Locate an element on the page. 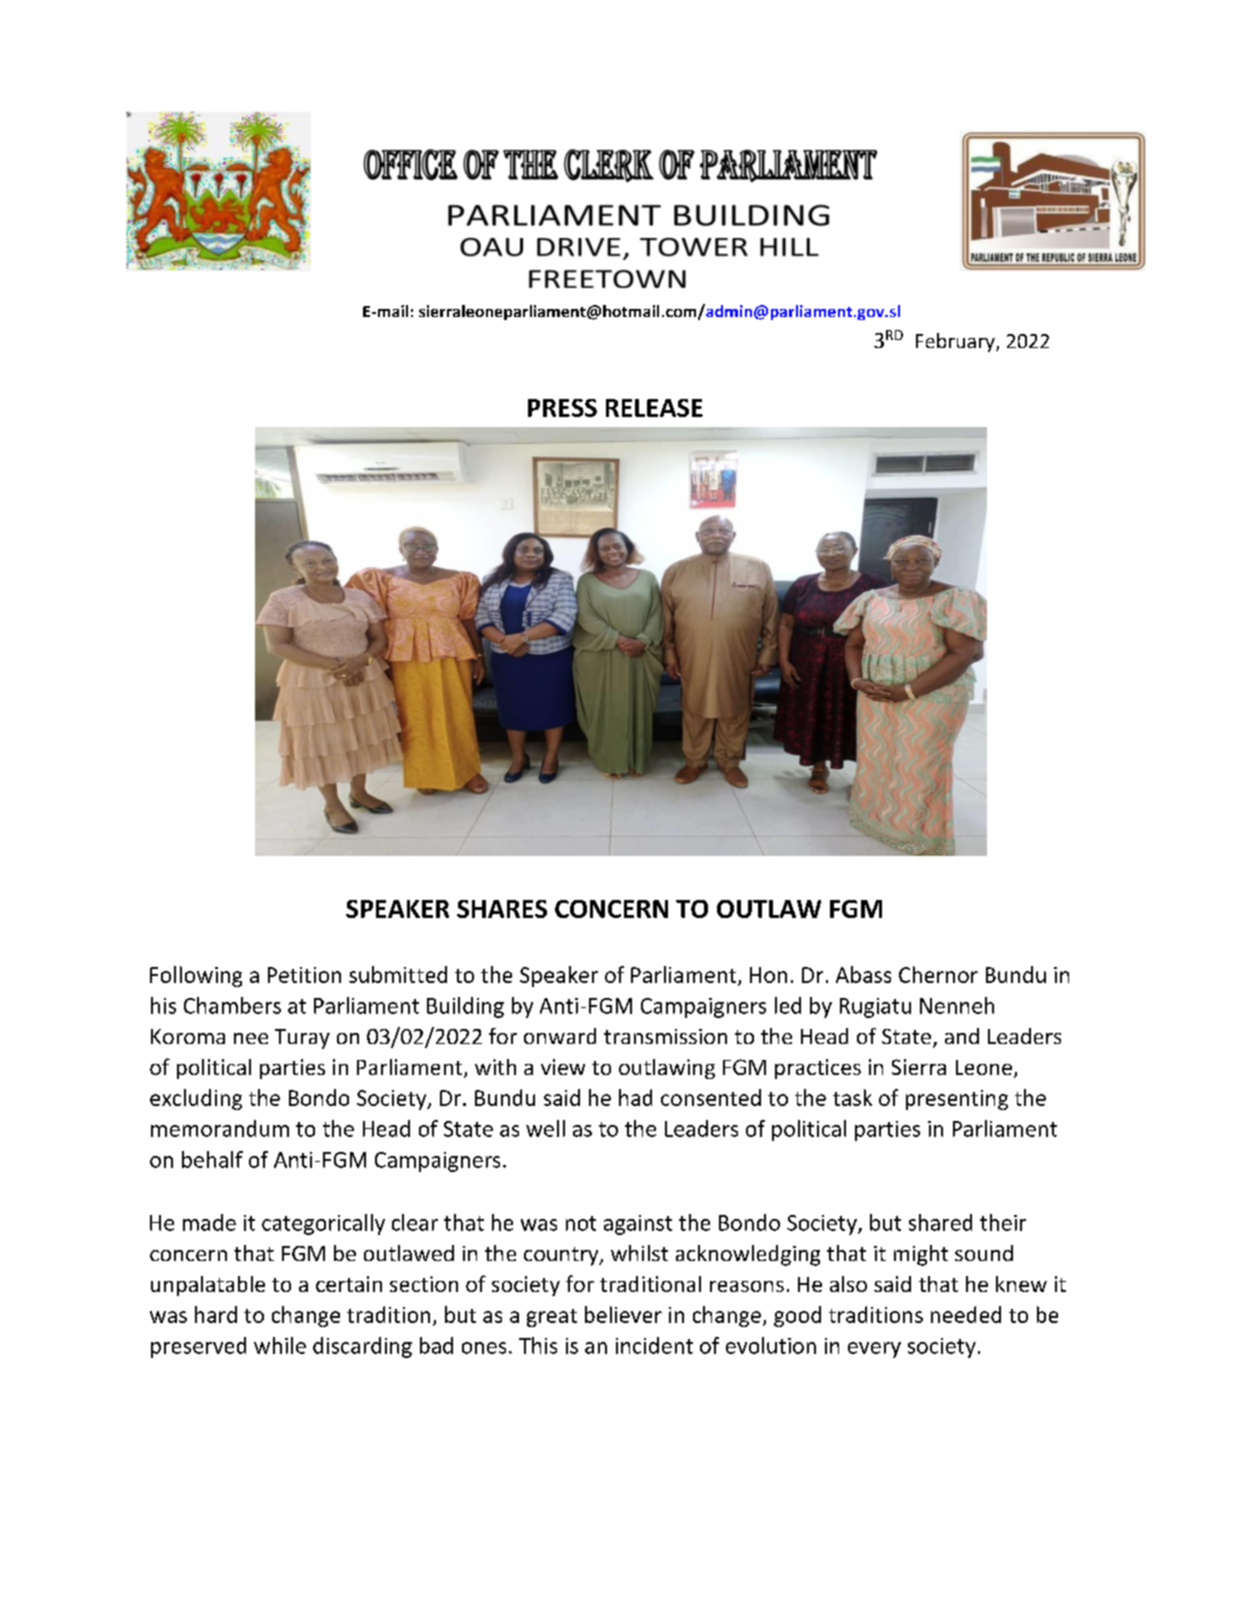 This page has width=1234, height=1597. while is located at coordinates (280, 1345).
